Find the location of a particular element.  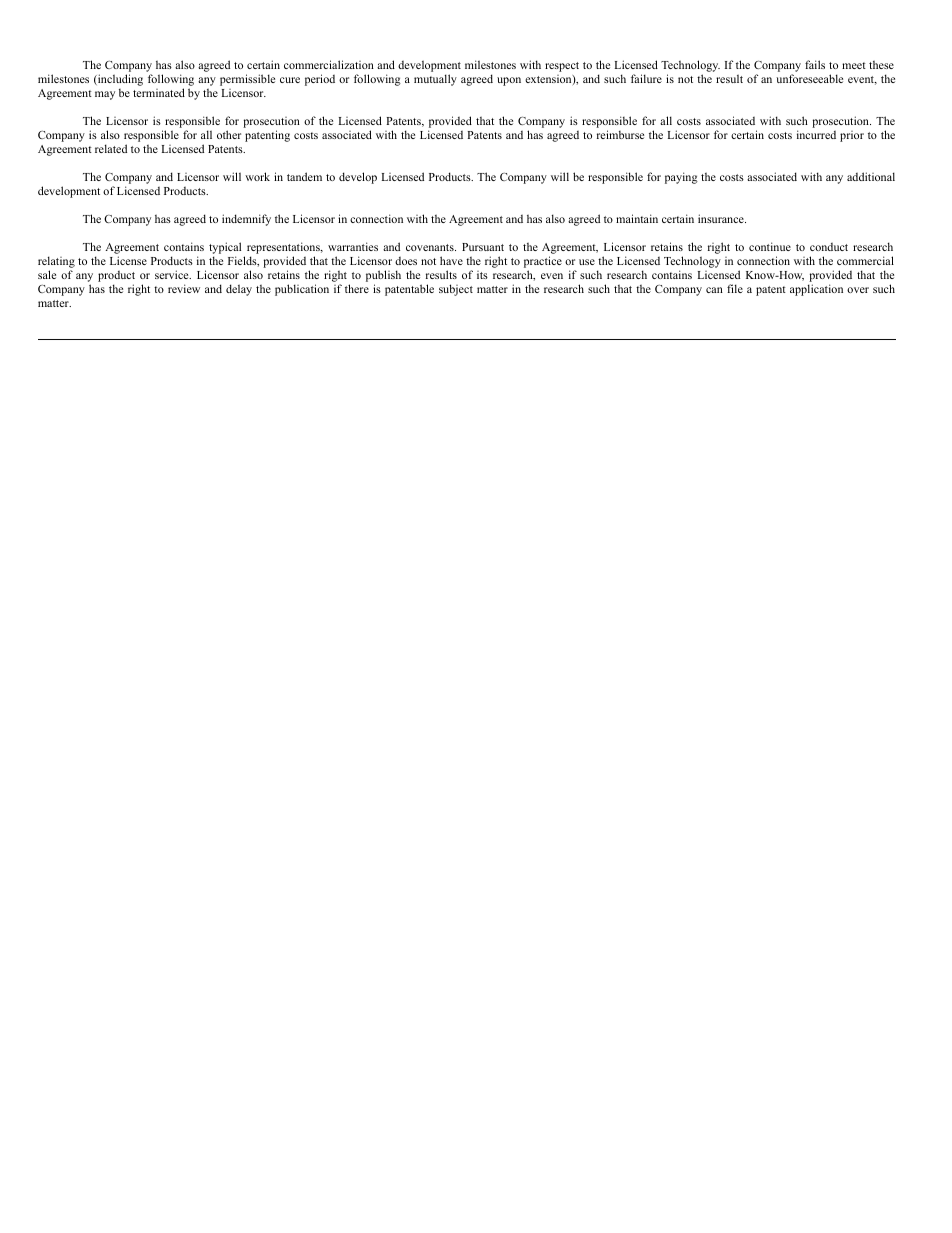

continue is located at coordinates (770, 246).
